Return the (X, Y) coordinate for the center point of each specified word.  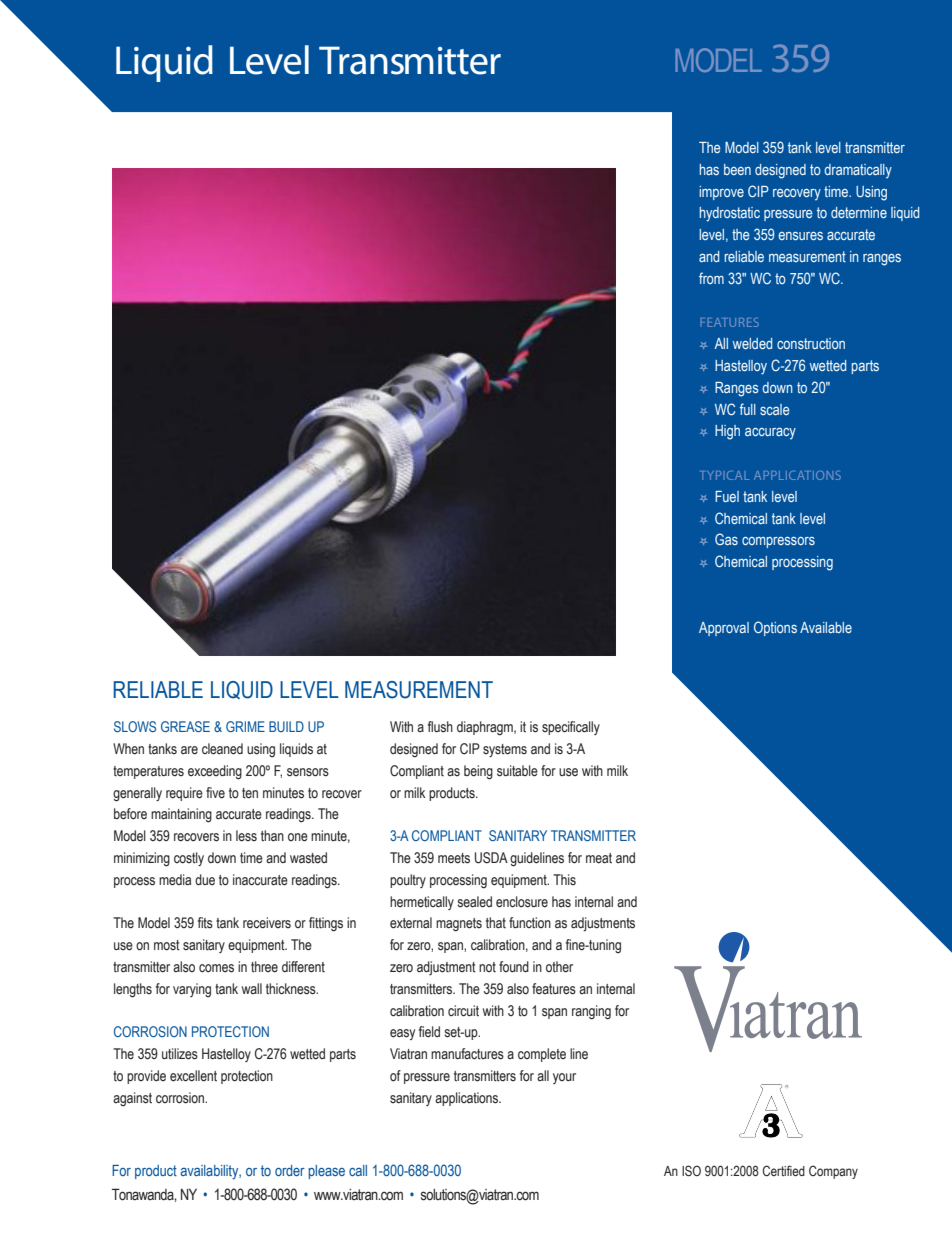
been (737, 169)
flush (440, 727)
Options (775, 628)
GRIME (245, 726)
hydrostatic (730, 214)
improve (722, 193)
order (290, 1170)
